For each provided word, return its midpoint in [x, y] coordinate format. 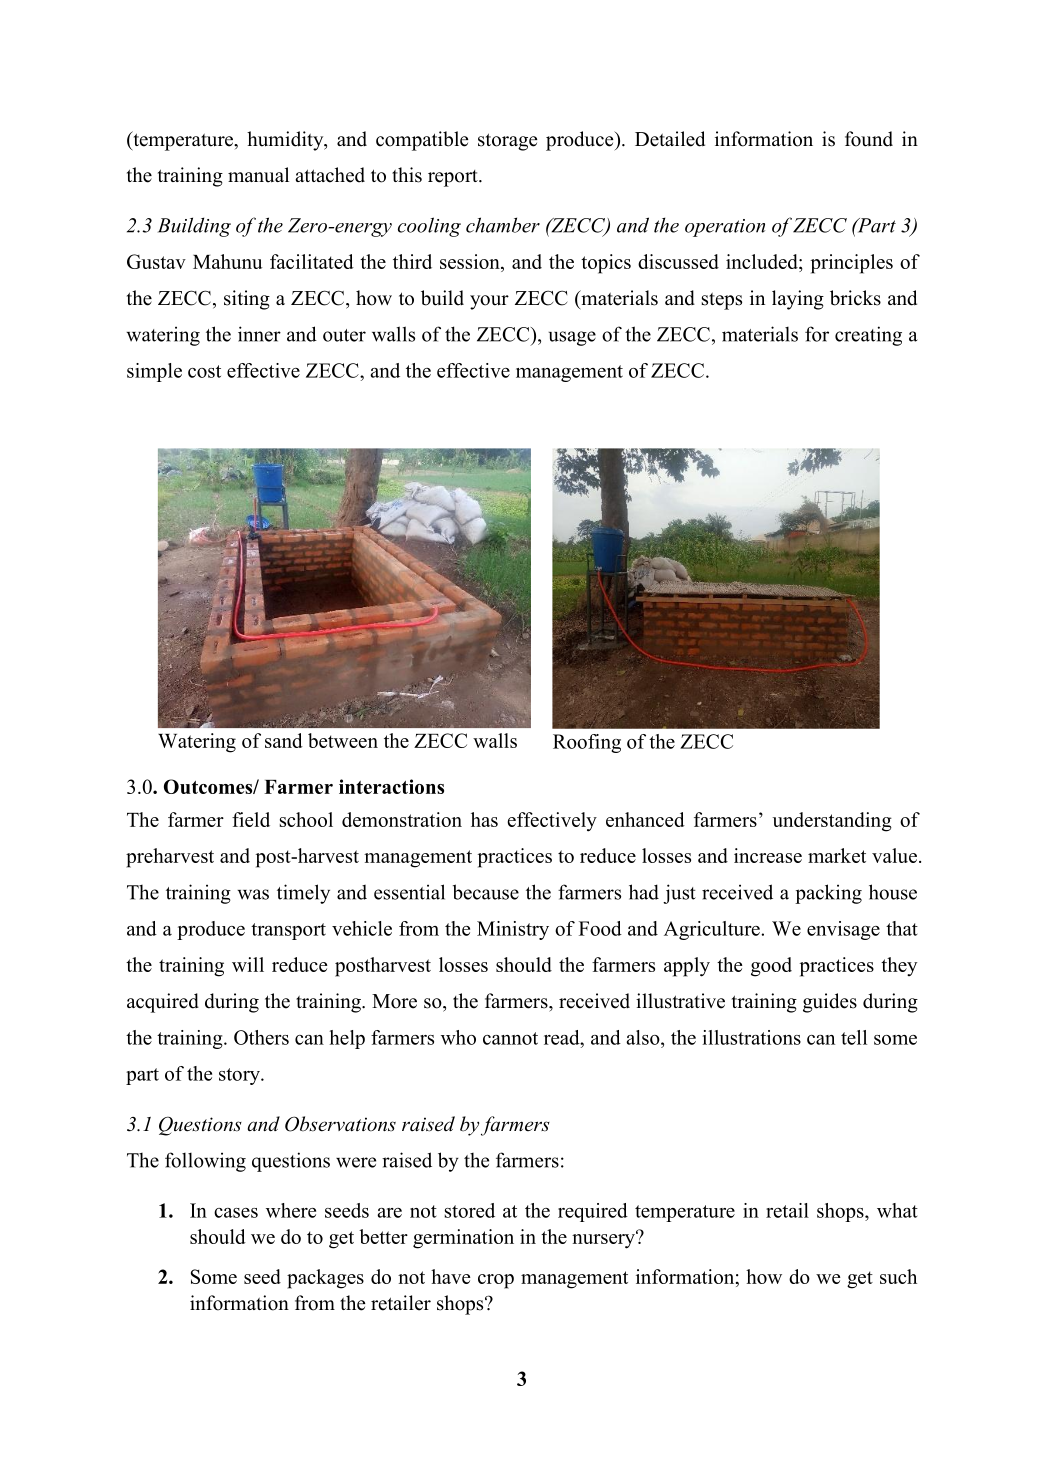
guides [830, 1003]
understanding [832, 822]
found [869, 139]
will [248, 964]
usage [572, 338]
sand [284, 740]
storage [507, 142]
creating [868, 336]
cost [204, 371]
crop [496, 1281]
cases [236, 1213]
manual [258, 175]
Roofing [587, 743]
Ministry [513, 930]
